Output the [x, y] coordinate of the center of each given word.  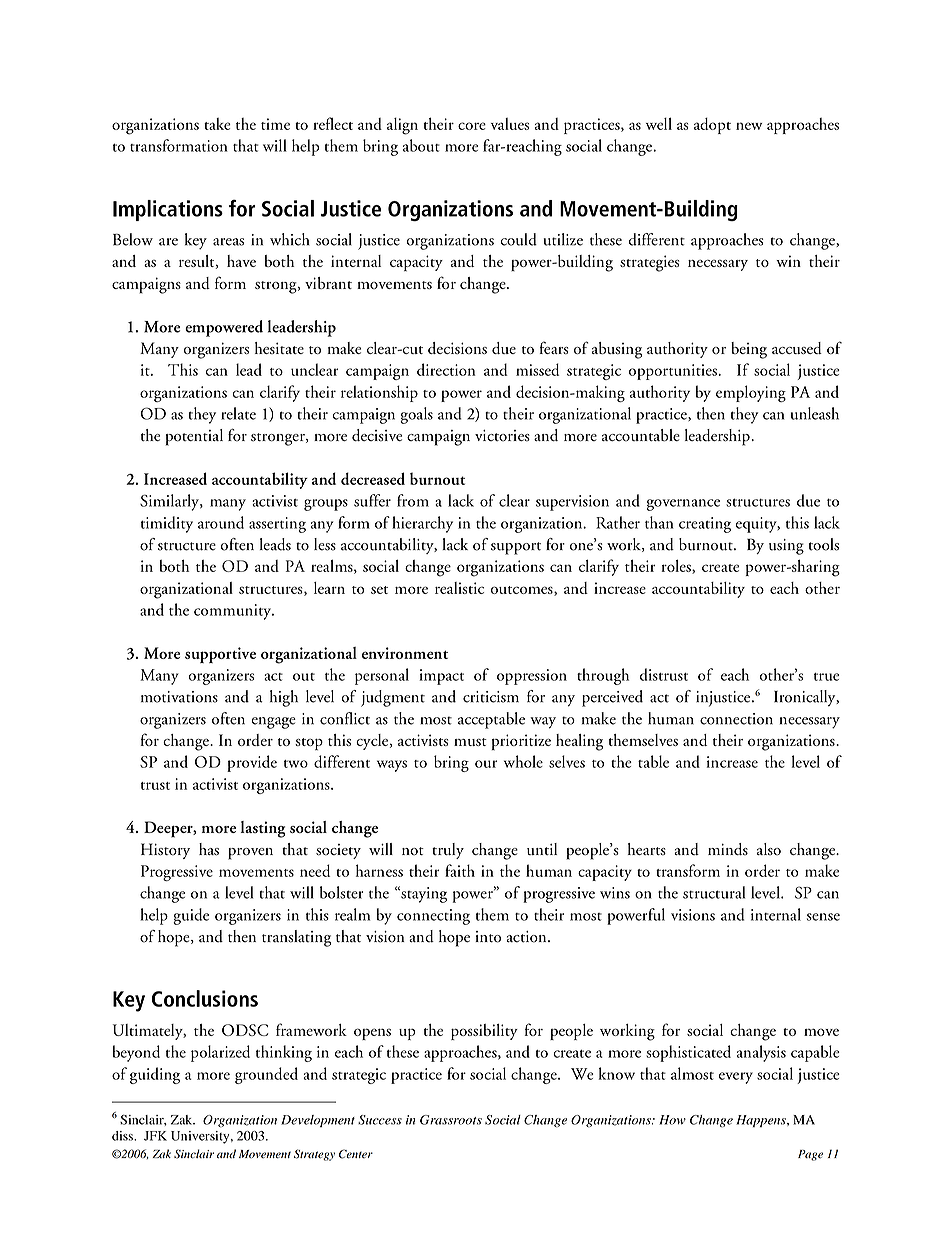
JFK [155, 1136]
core [472, 126]
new [749, 126]
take [217, 124]
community [234, 612]
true [827, 677]
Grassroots [451, 1120]
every [736, 1078]
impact [441, 677]
